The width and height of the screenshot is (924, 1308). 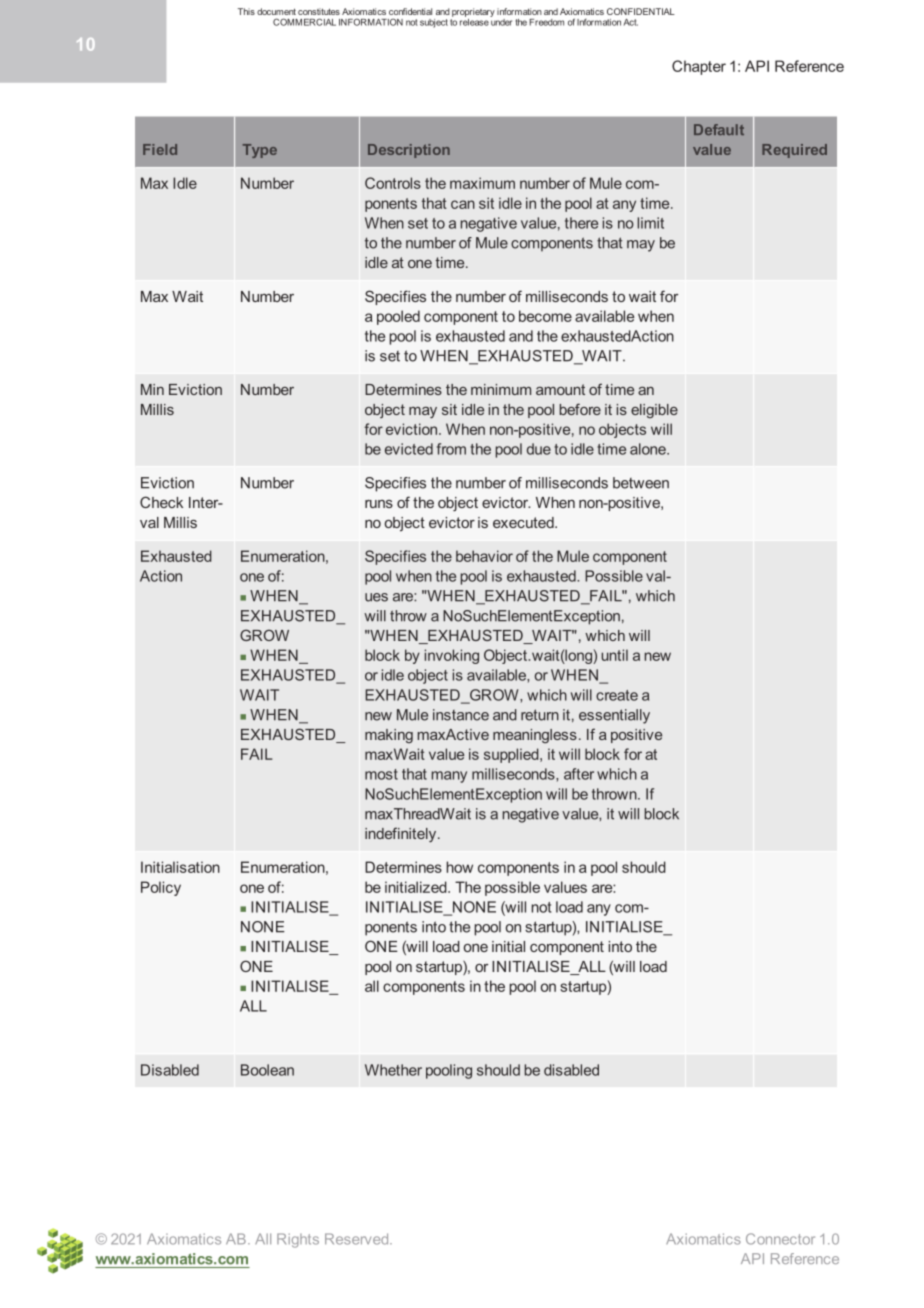 What do you see at coordinates (449, 777) in the screenshot?
I see `many` at bounding box center [449, 777].
